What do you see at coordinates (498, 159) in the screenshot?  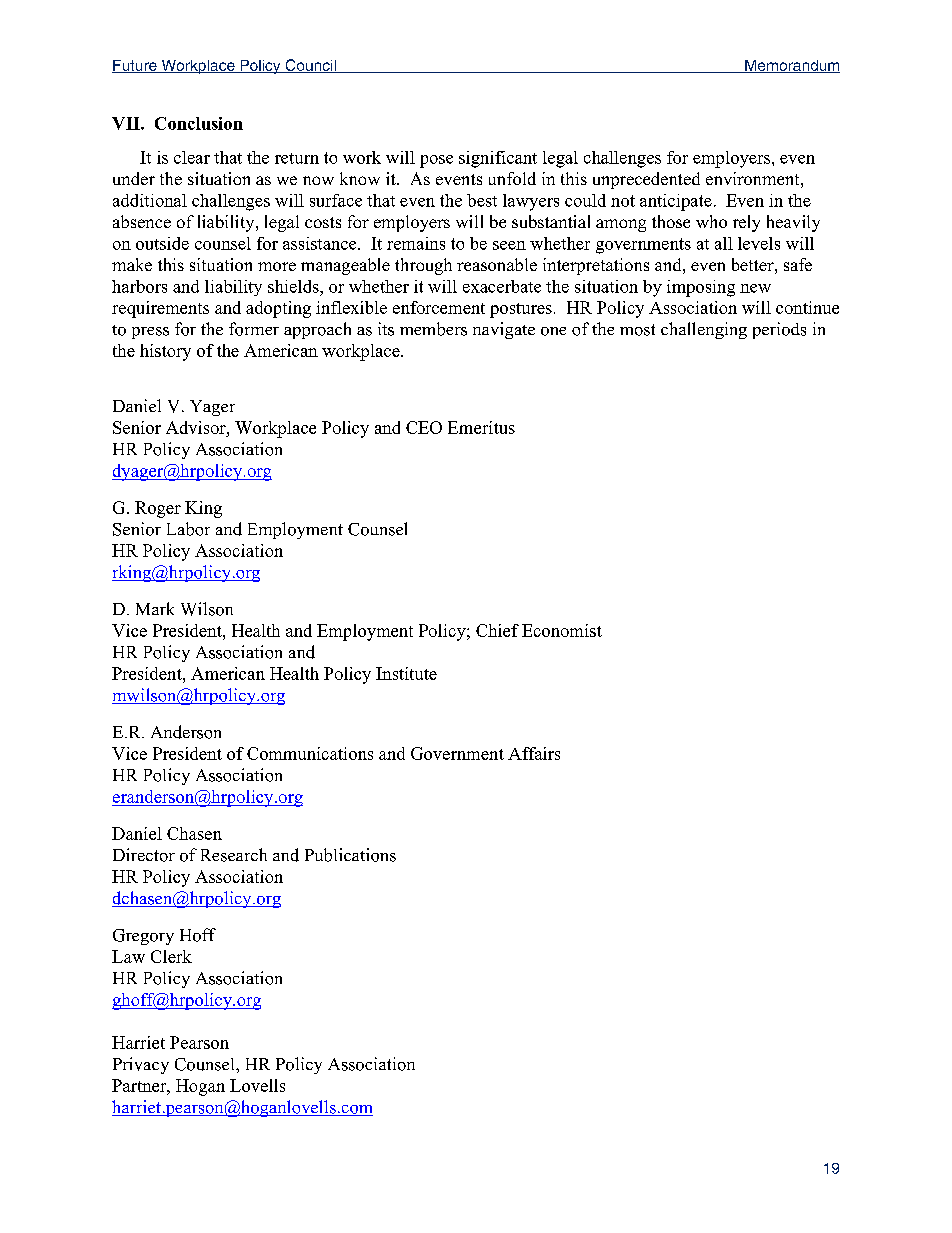 I see `significant` at bounding box center [498, 159].
